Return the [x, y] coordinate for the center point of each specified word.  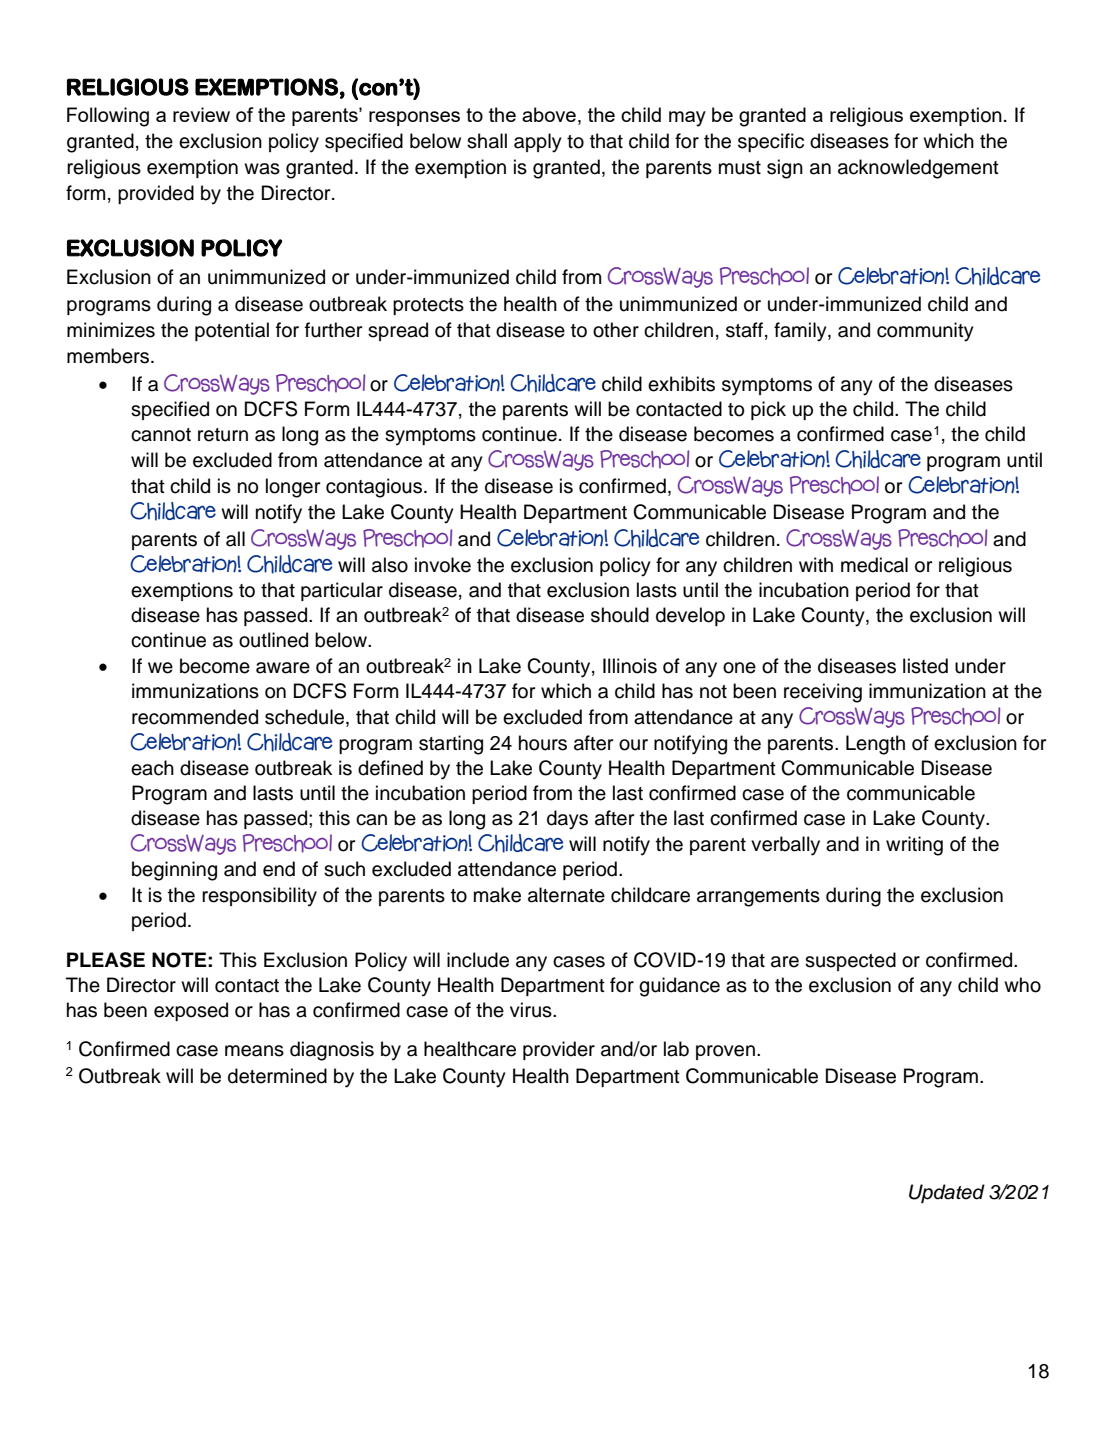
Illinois [630, 666]
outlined [273, 640]
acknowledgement [918, 169]
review [201, 114]
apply [538, 143]
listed [925, 666]
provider [559, 1050]
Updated [947, 1193]
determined [277, 1076]
